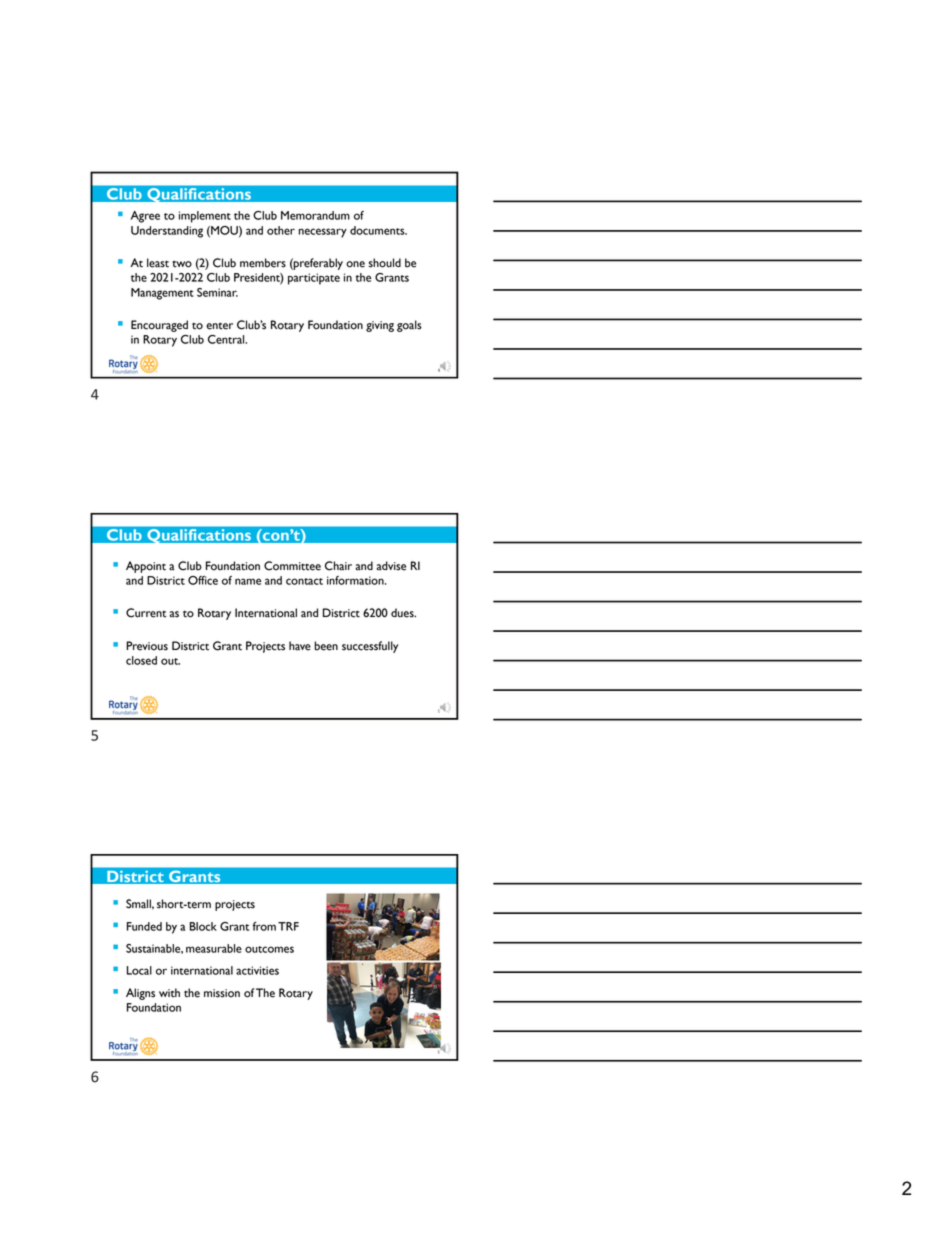  Describe the element at coordinates (146, 567) in the page. I see `Appoint` at that location.
